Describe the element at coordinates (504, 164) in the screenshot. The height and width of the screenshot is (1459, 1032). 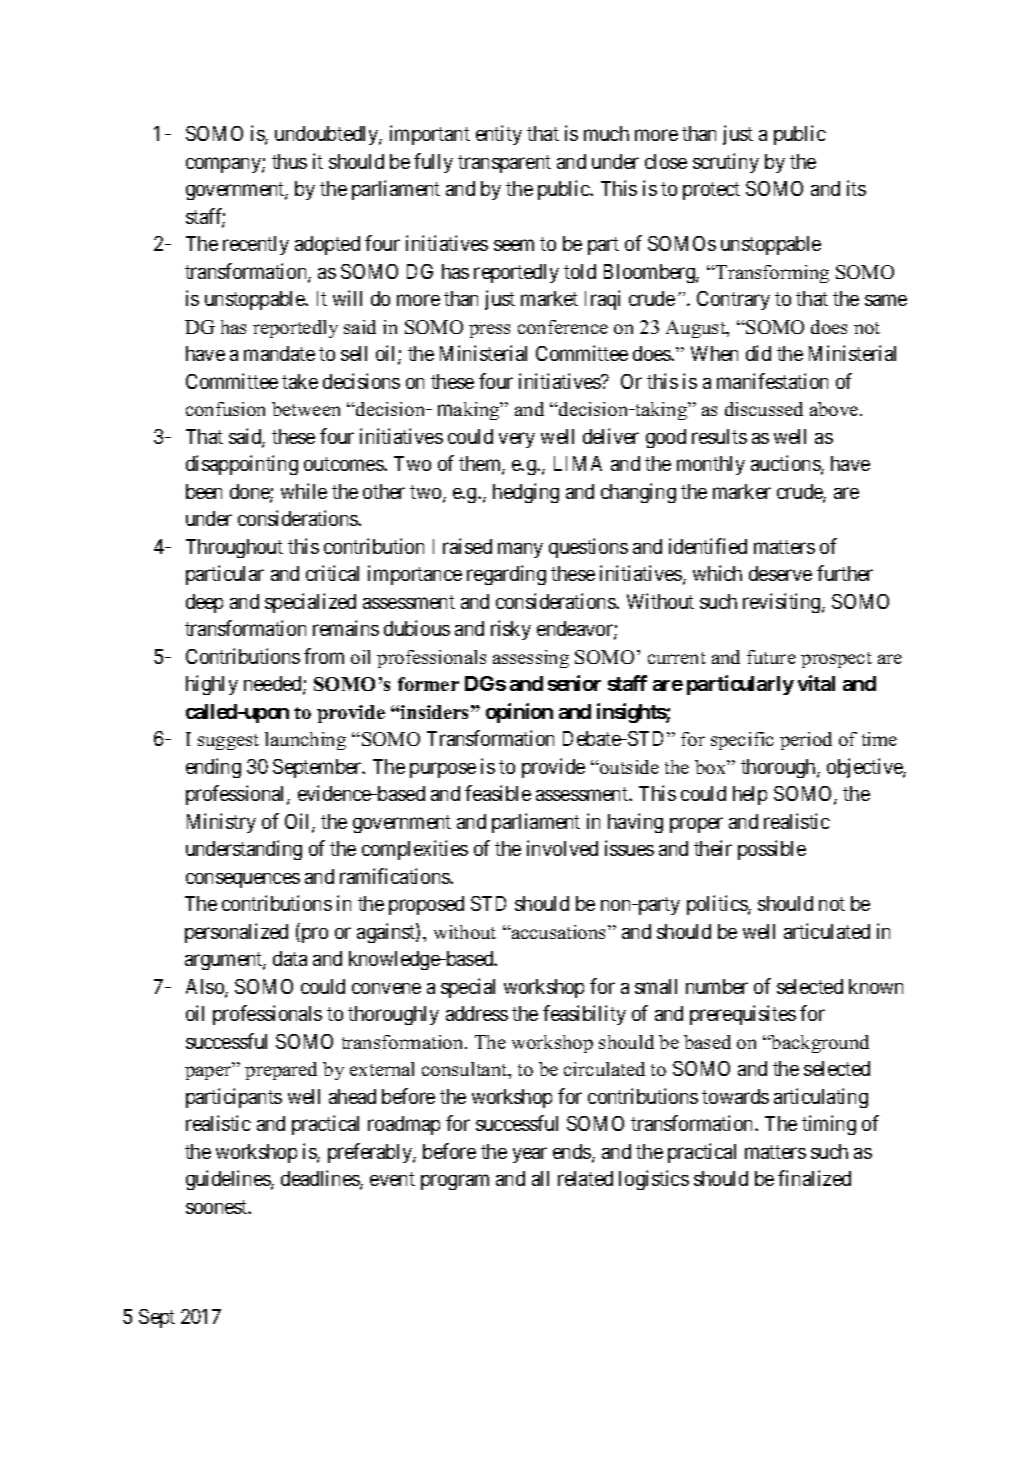
I see `transparent` at that location.
